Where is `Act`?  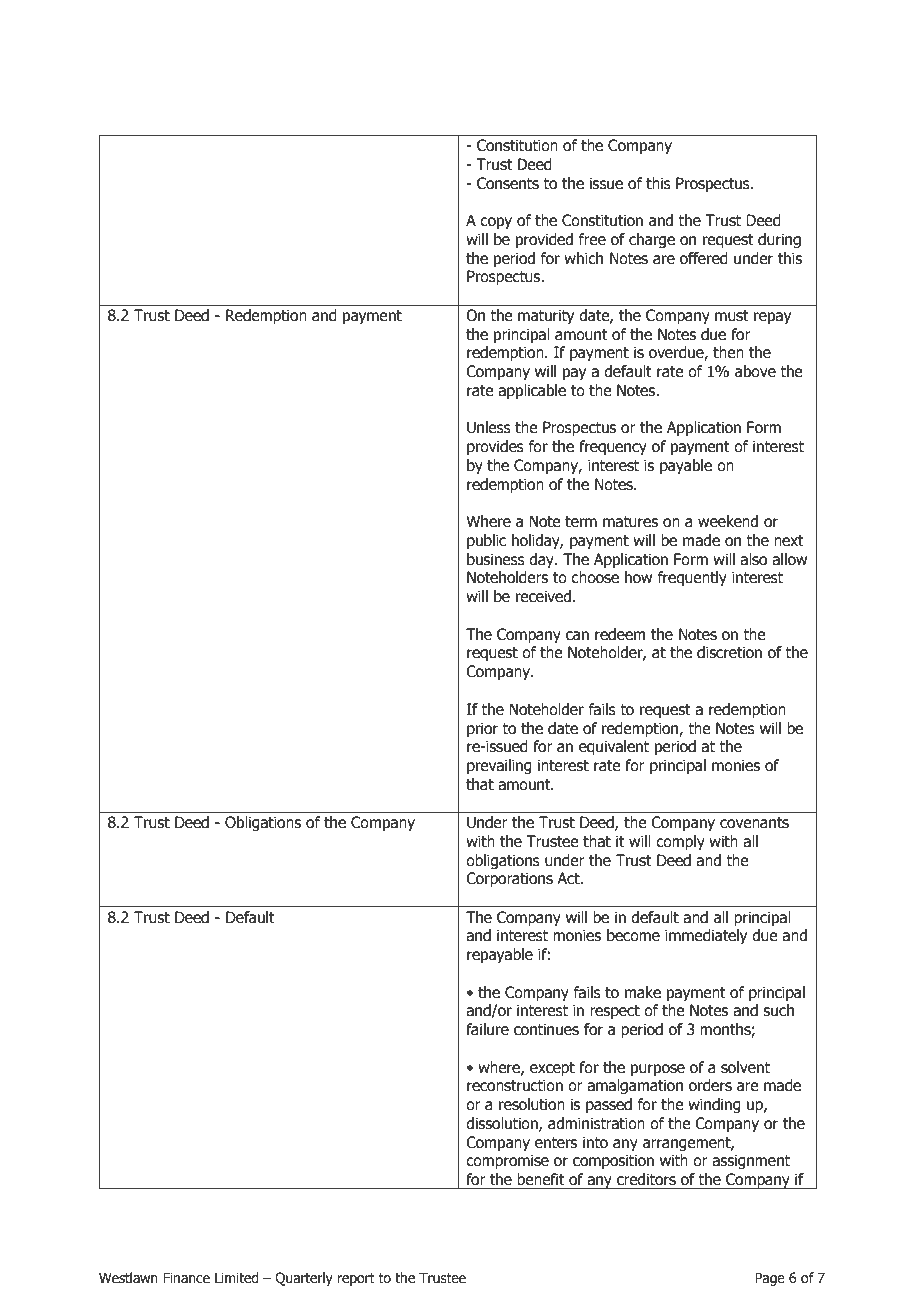 Act is located at coordinates (569, 878).
